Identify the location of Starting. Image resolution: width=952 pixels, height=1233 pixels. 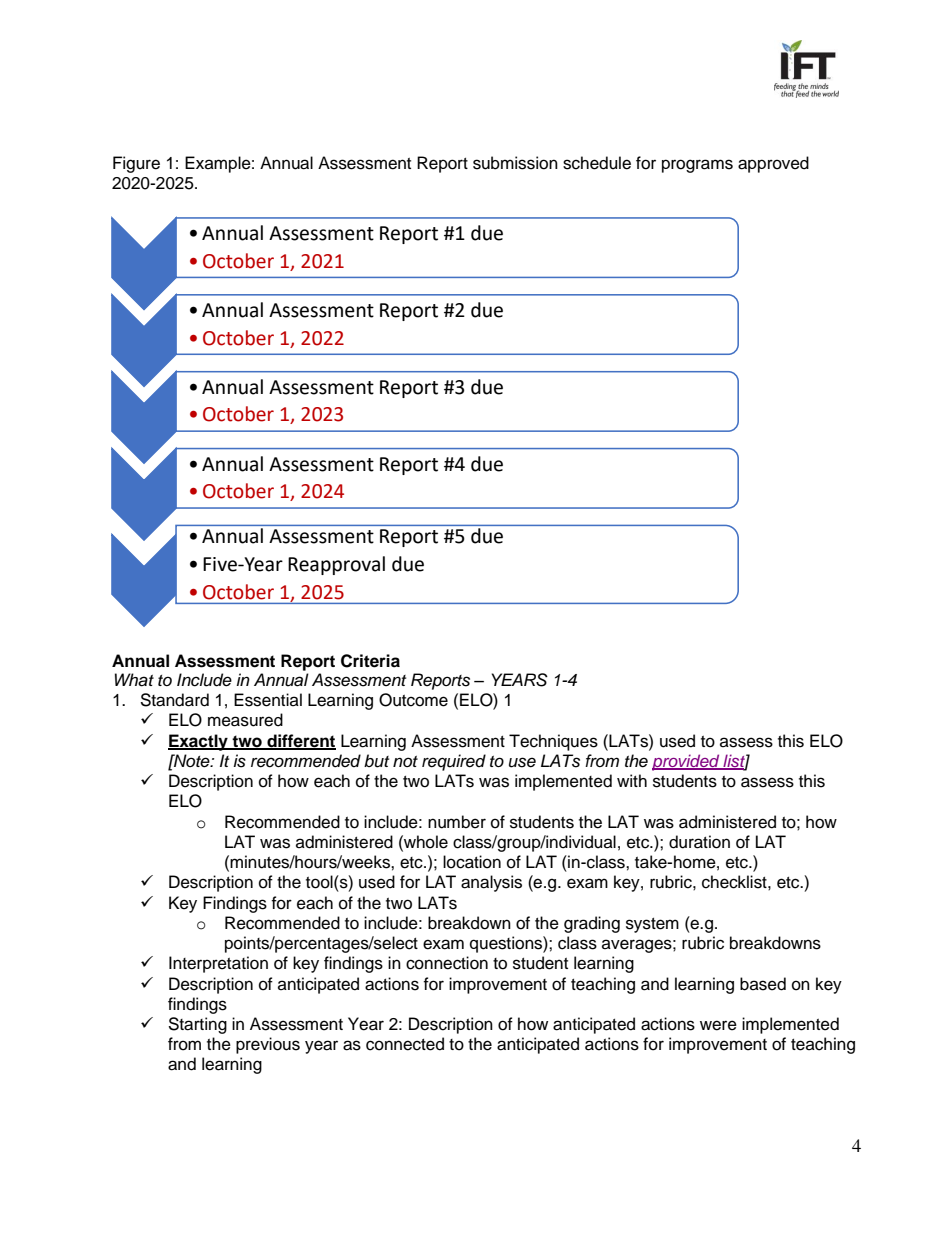
(197, 1025).
